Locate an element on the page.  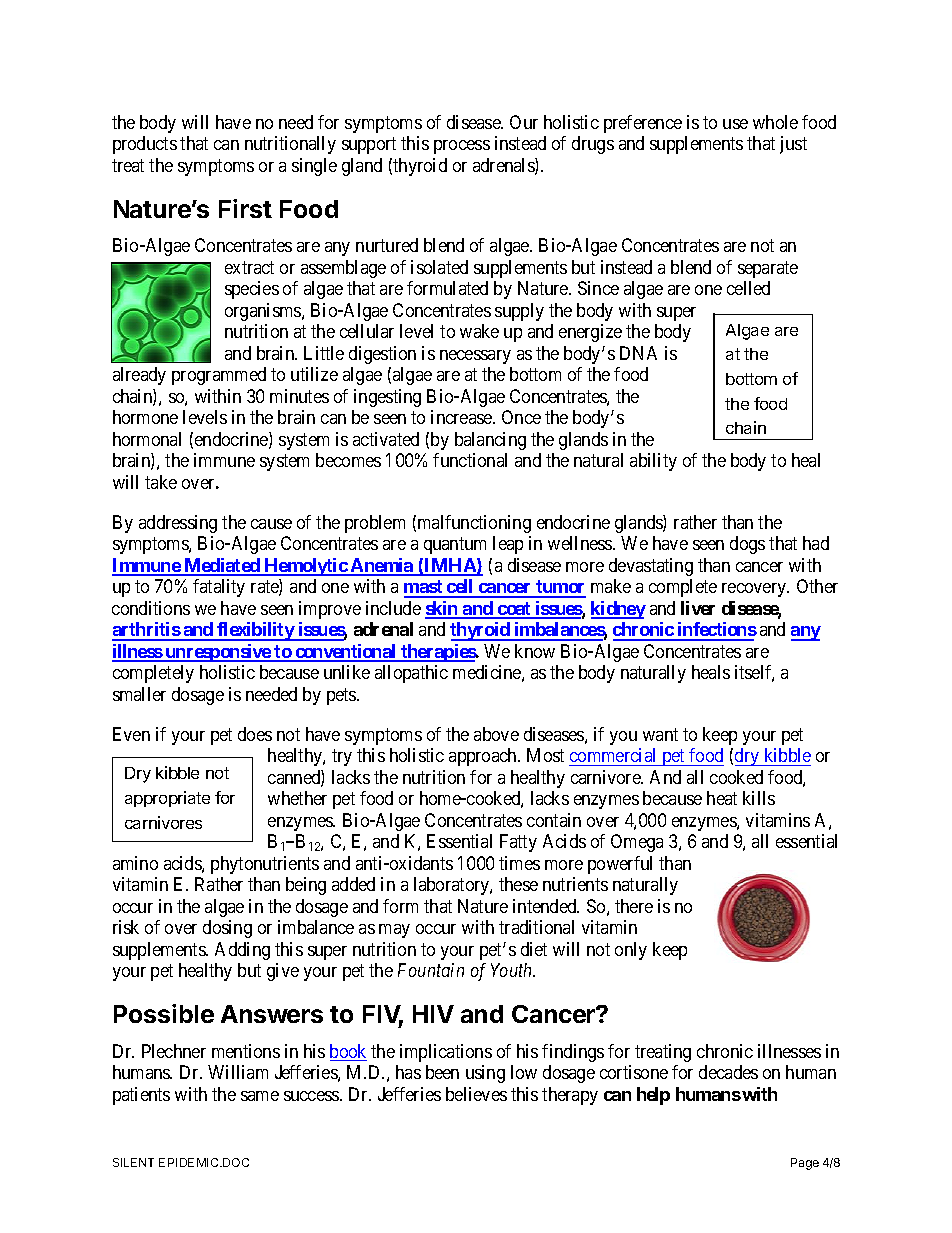
appropriate is located at coordinates (167, 799).
